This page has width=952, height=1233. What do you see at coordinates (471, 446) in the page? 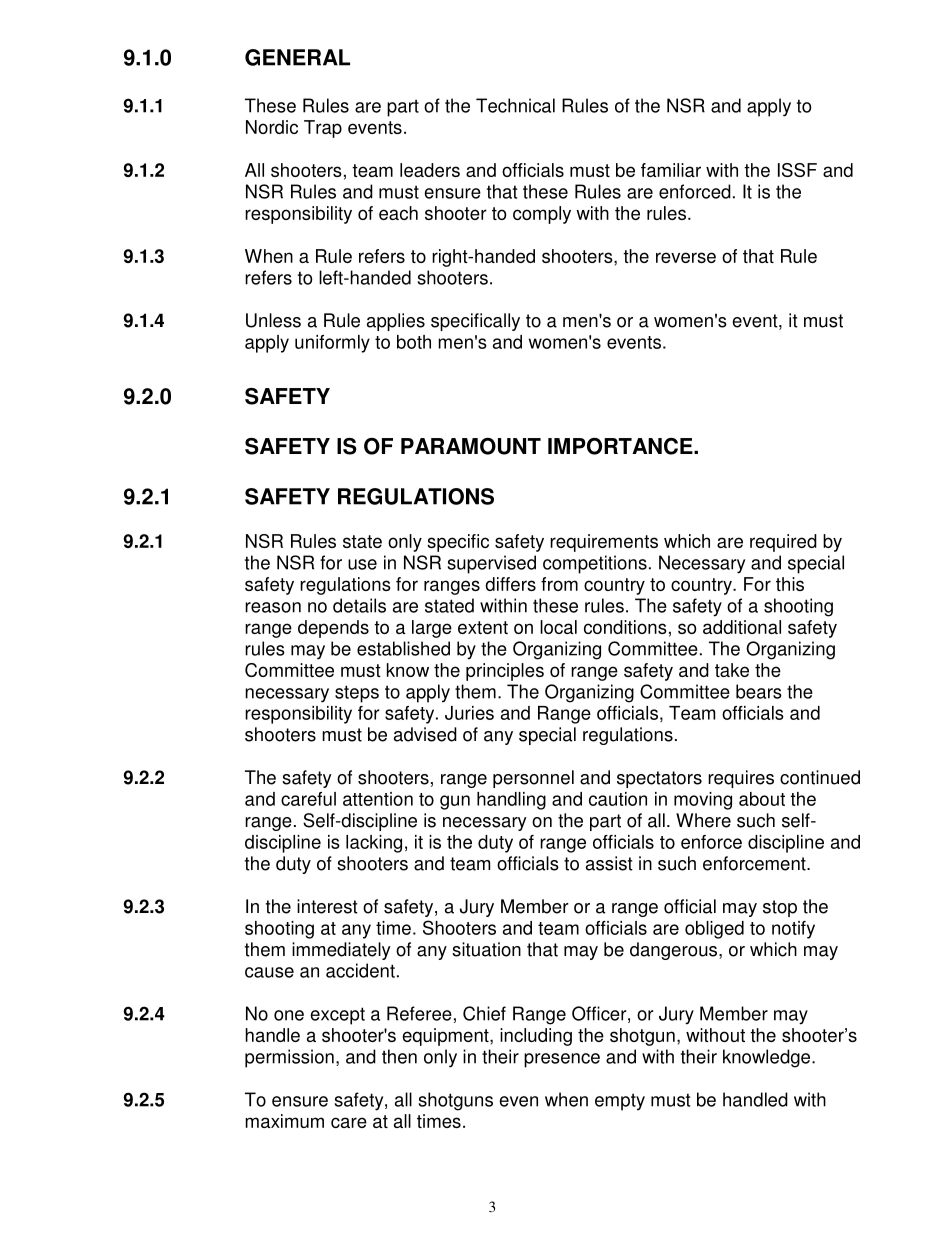
I see `PARAMOUNT` at bounding box center [471, 446].
